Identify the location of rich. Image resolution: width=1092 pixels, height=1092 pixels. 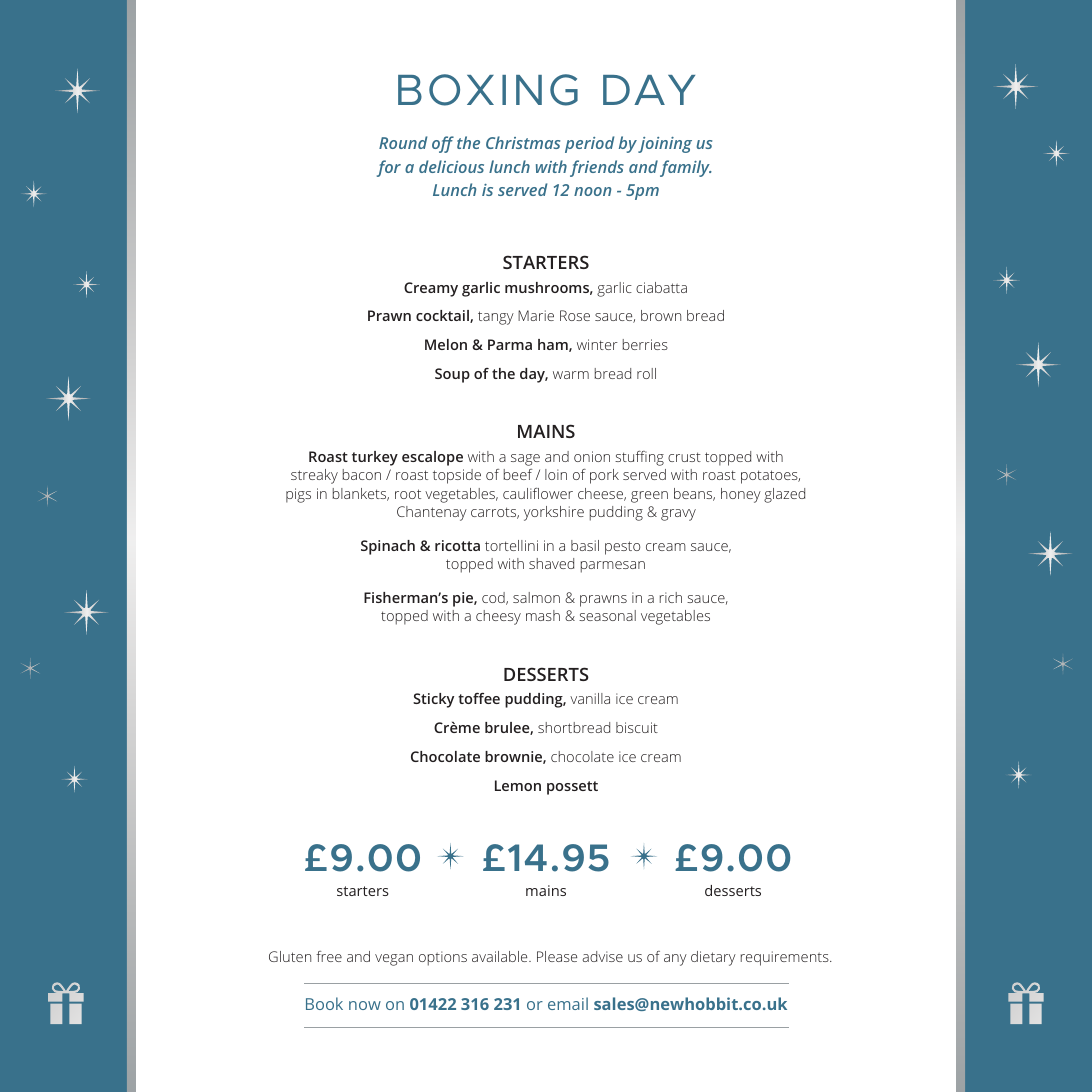
(671, 597).
